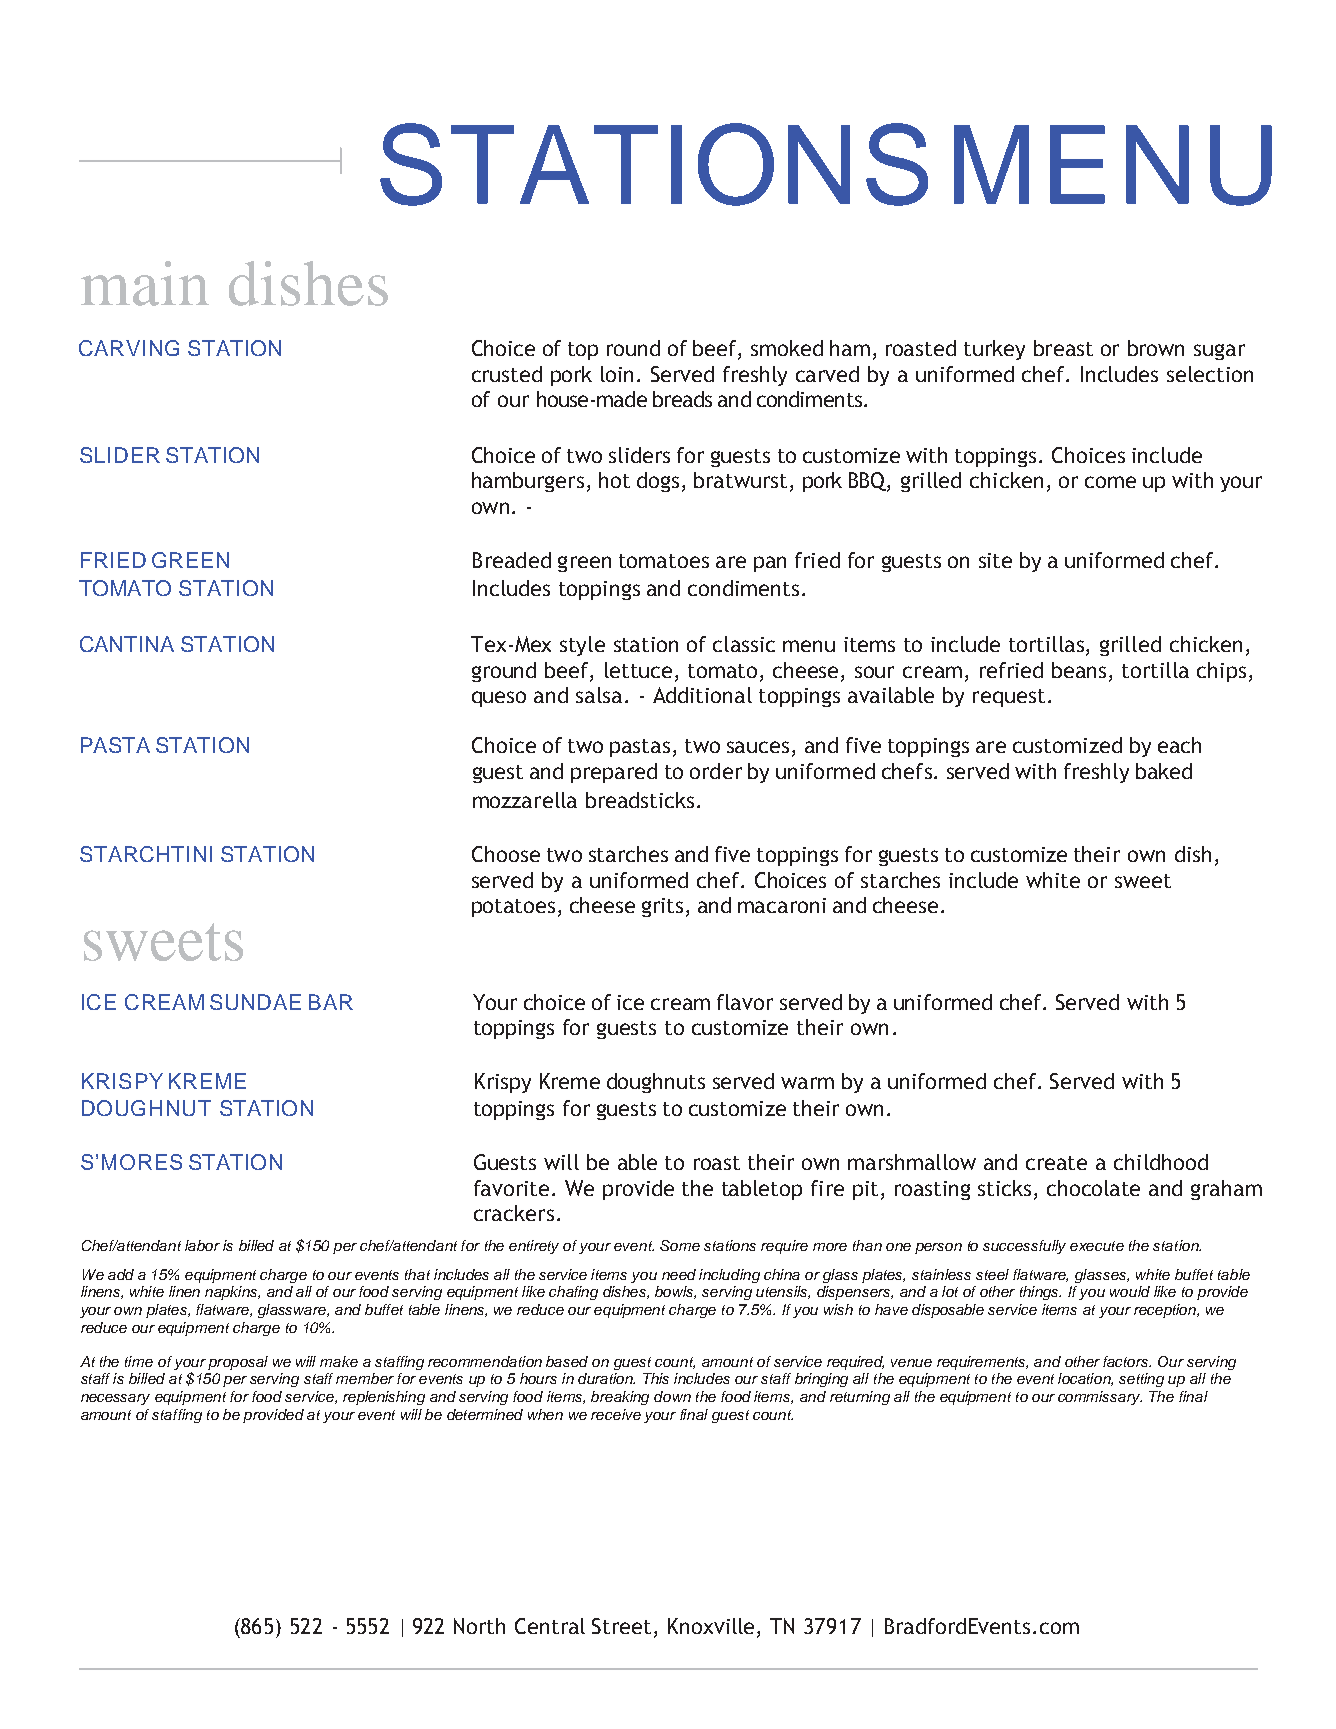 The height and width of the page is (1729, 1336). Describe the element at coordinates (617, 374) in the page. I see `loin` at that location.
